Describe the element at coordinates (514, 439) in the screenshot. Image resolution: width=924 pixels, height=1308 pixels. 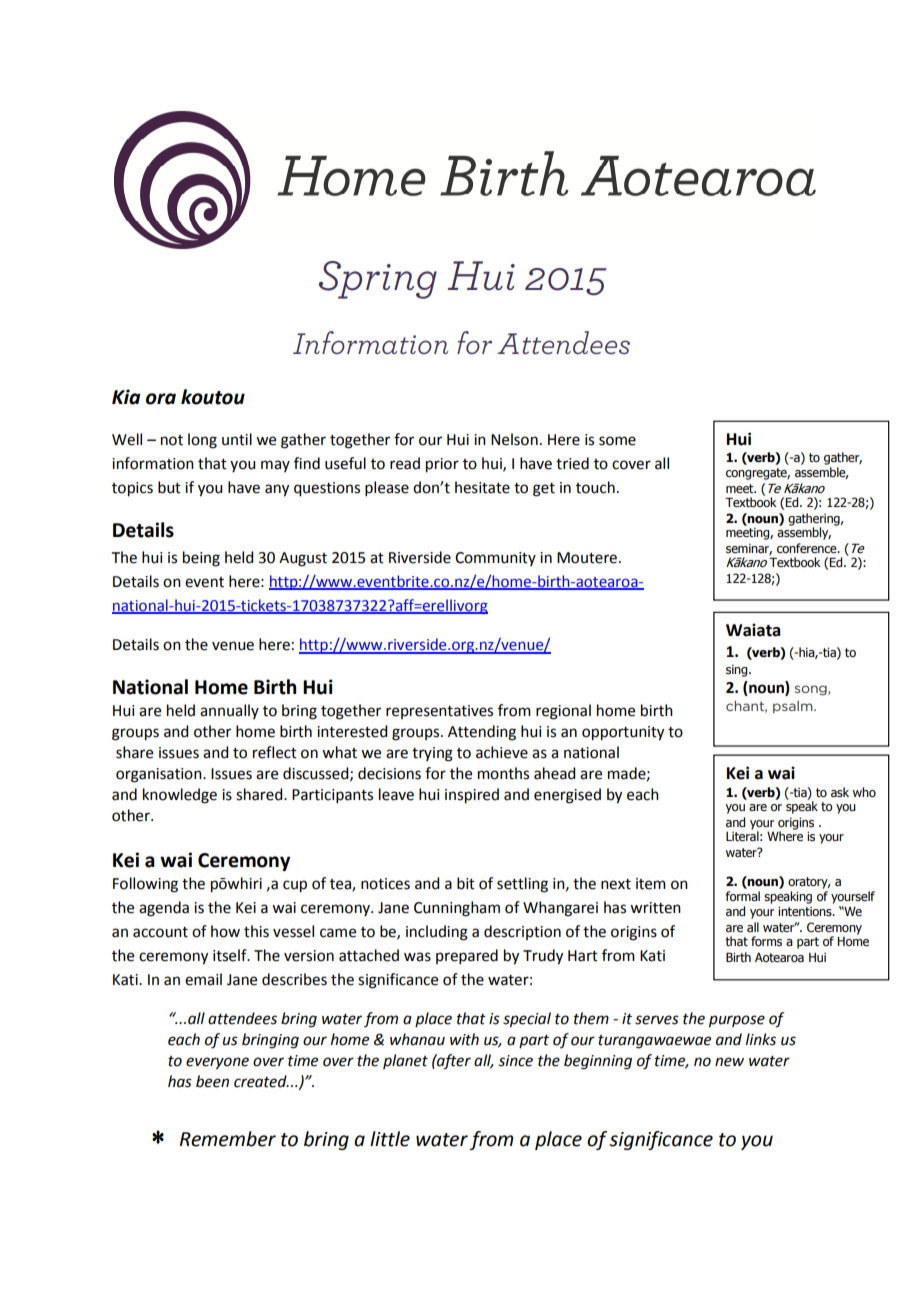
I see `Nelson` at that location.
